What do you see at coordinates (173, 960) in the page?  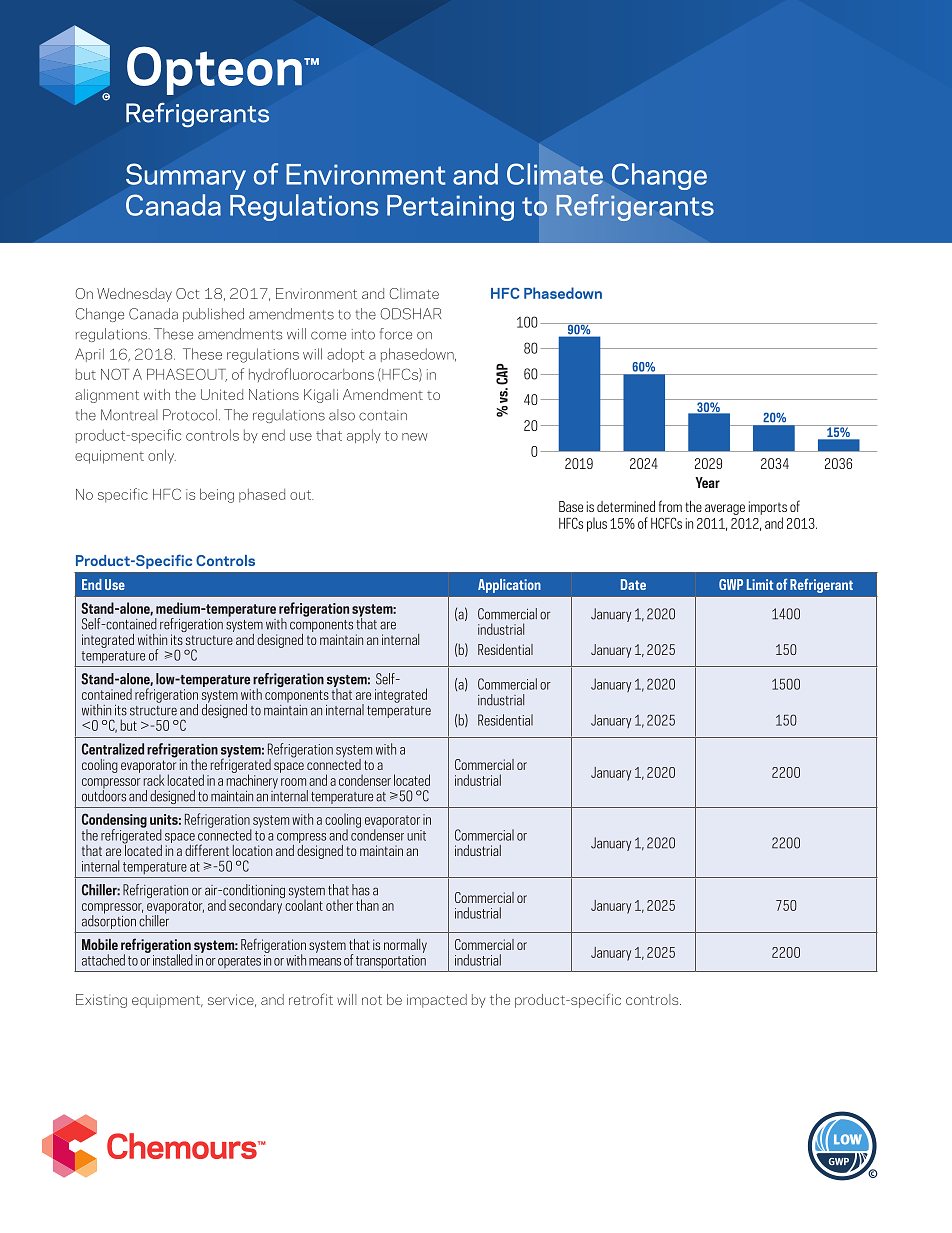 I see `installed` at bounding box center [173, 960].
